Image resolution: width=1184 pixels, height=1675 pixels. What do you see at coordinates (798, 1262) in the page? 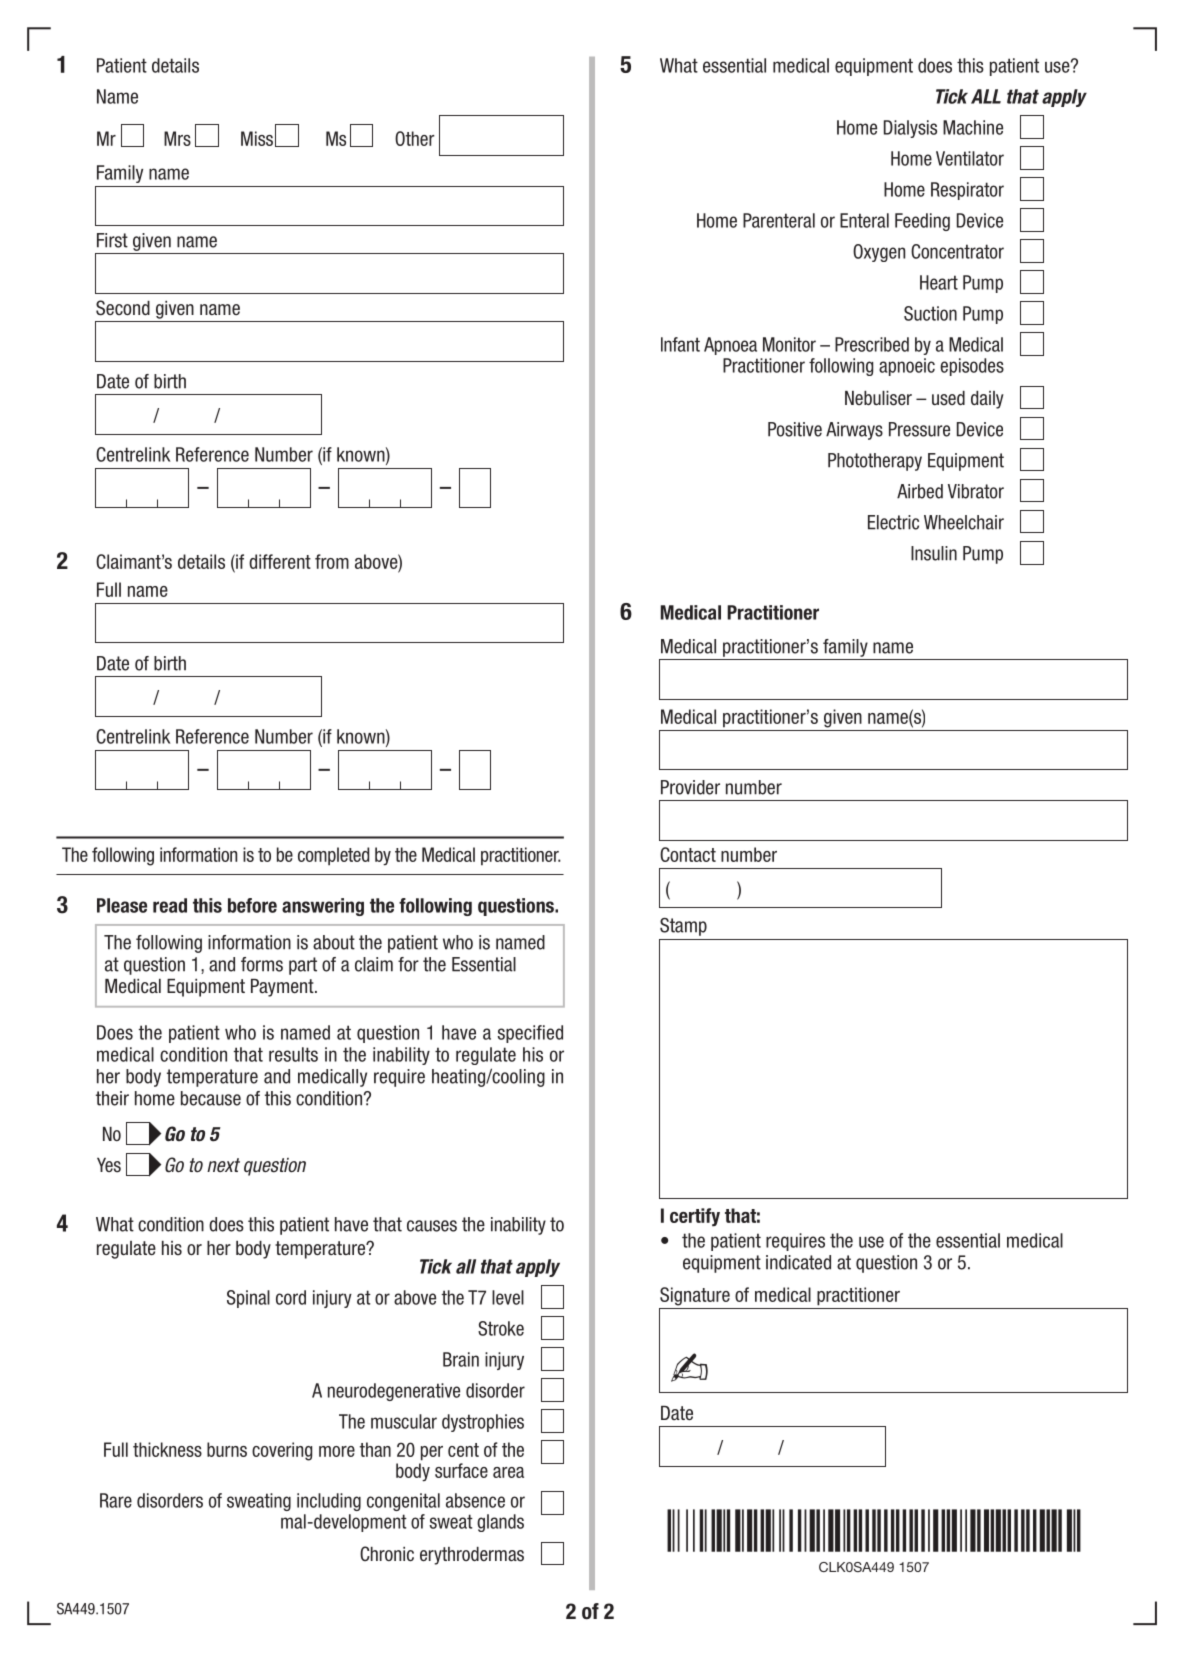
I see `indicated` at bounding box center [798, 1262].
